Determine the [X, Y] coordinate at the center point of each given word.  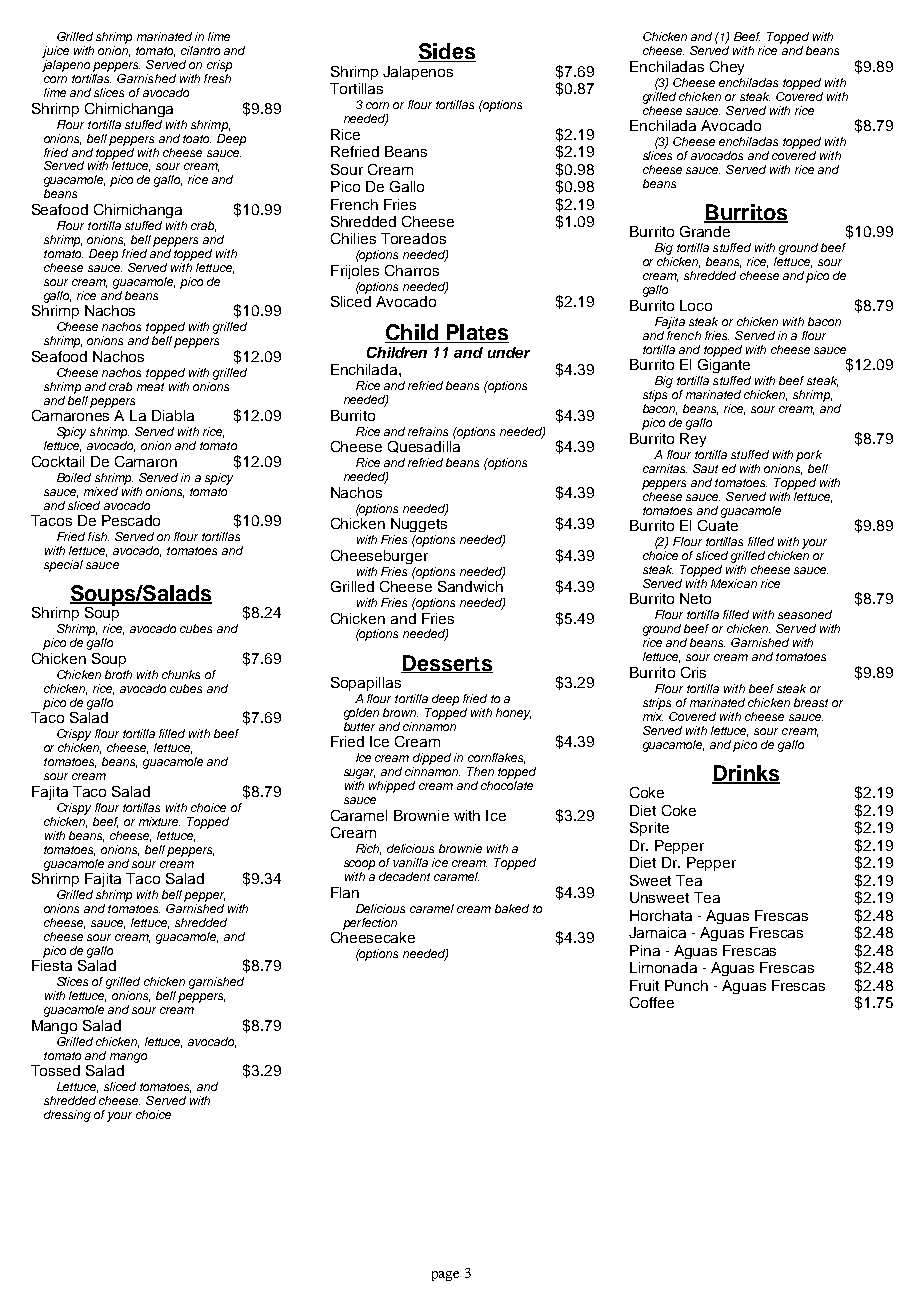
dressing [67, 1116]
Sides [447, 52]
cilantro [200, 50]
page [445, 1276]
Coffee [652, 1002]
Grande [705, 231]
